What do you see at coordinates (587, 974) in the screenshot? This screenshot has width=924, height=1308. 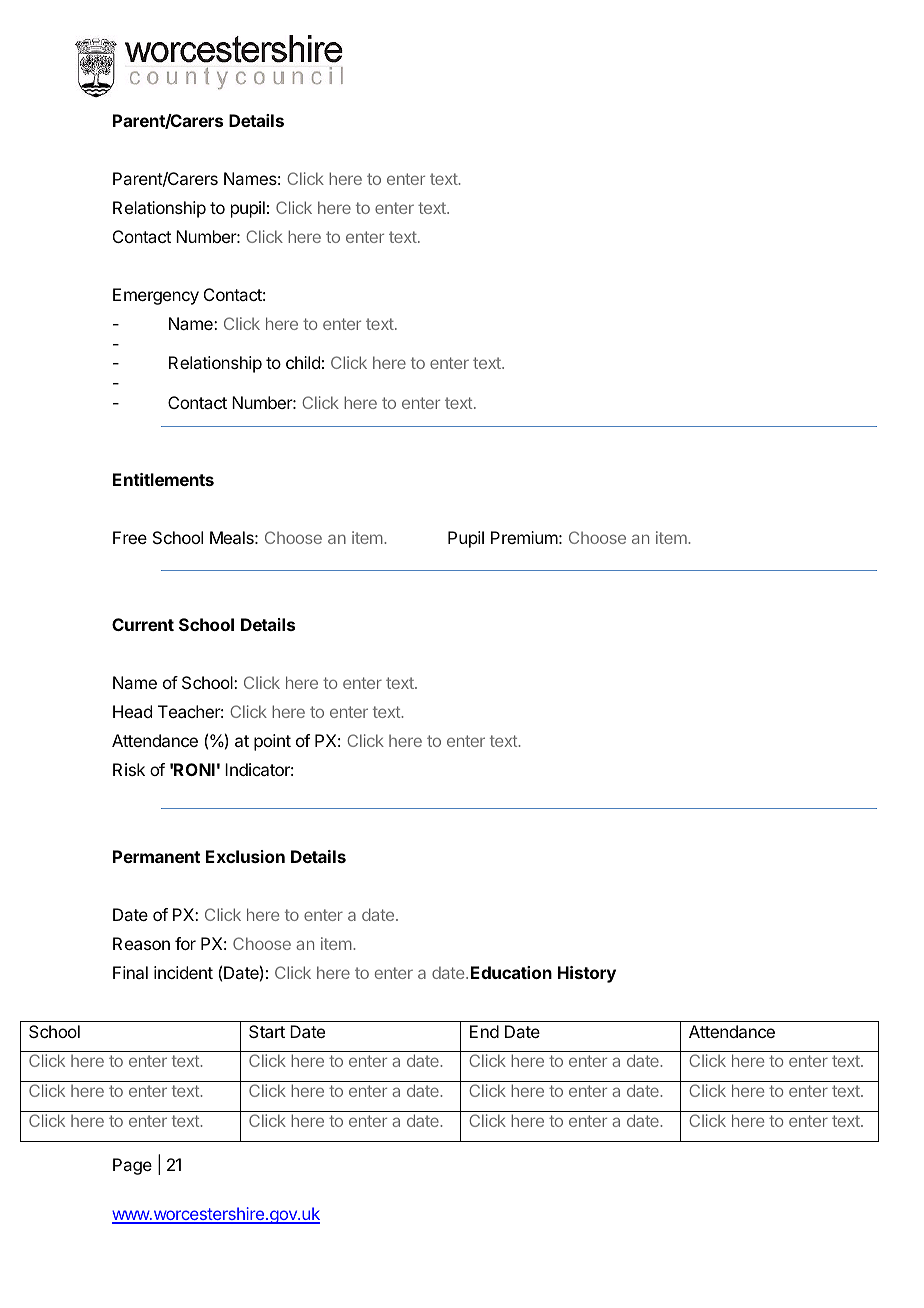 I see `History` at bounding box center [587, 974].
